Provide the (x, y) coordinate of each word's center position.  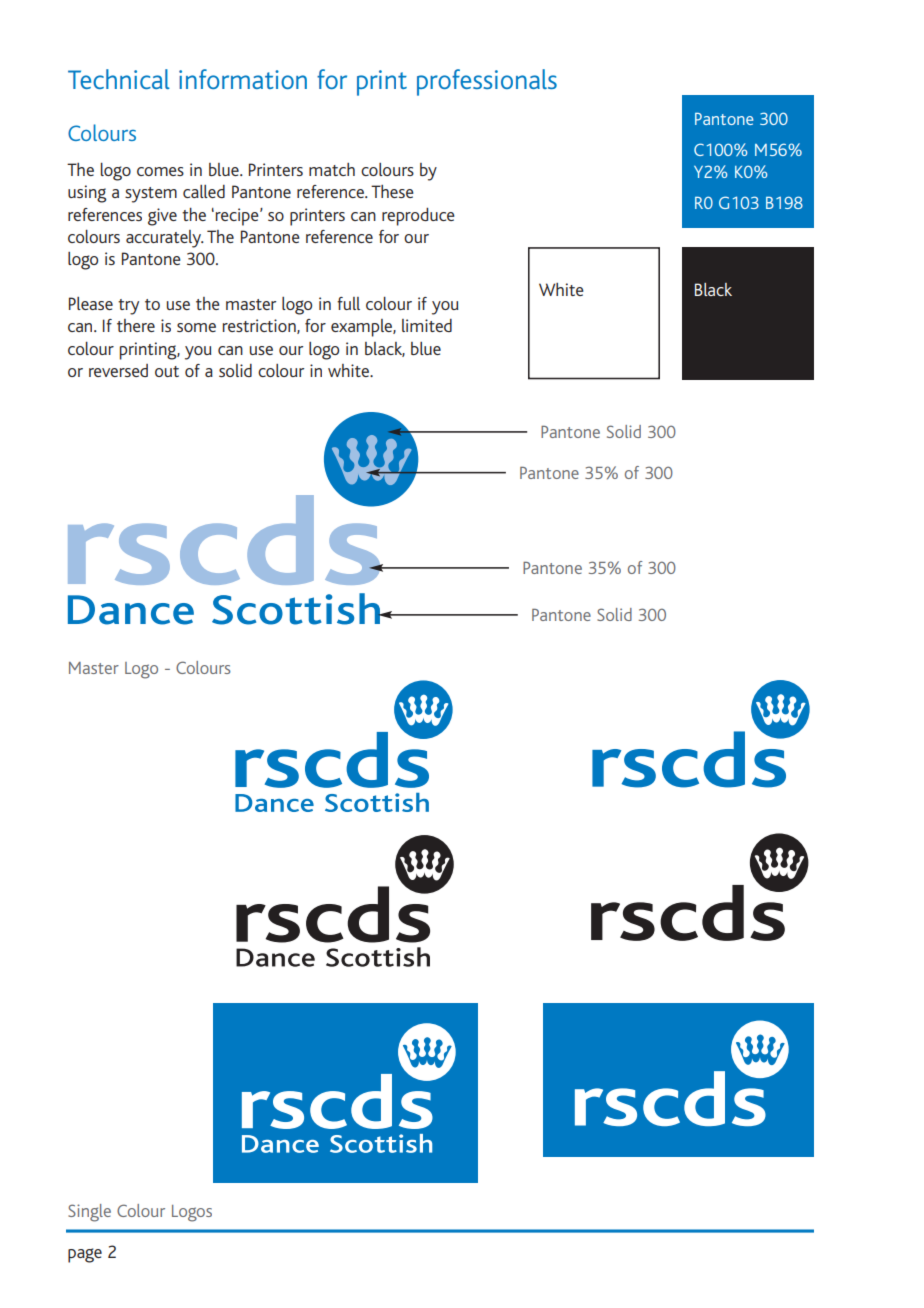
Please (91, 303)
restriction (260, 326)
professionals (487, 82)
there (136, 325)
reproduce (418, 217)
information (243, 79)
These (392, 191)
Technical (119, 79)
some (196, 327)
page (85, 1255)
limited (427, 325)
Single (89, 1213)
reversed (118, 370)
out (167, 371)
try (128, 307)
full (348, 303)
